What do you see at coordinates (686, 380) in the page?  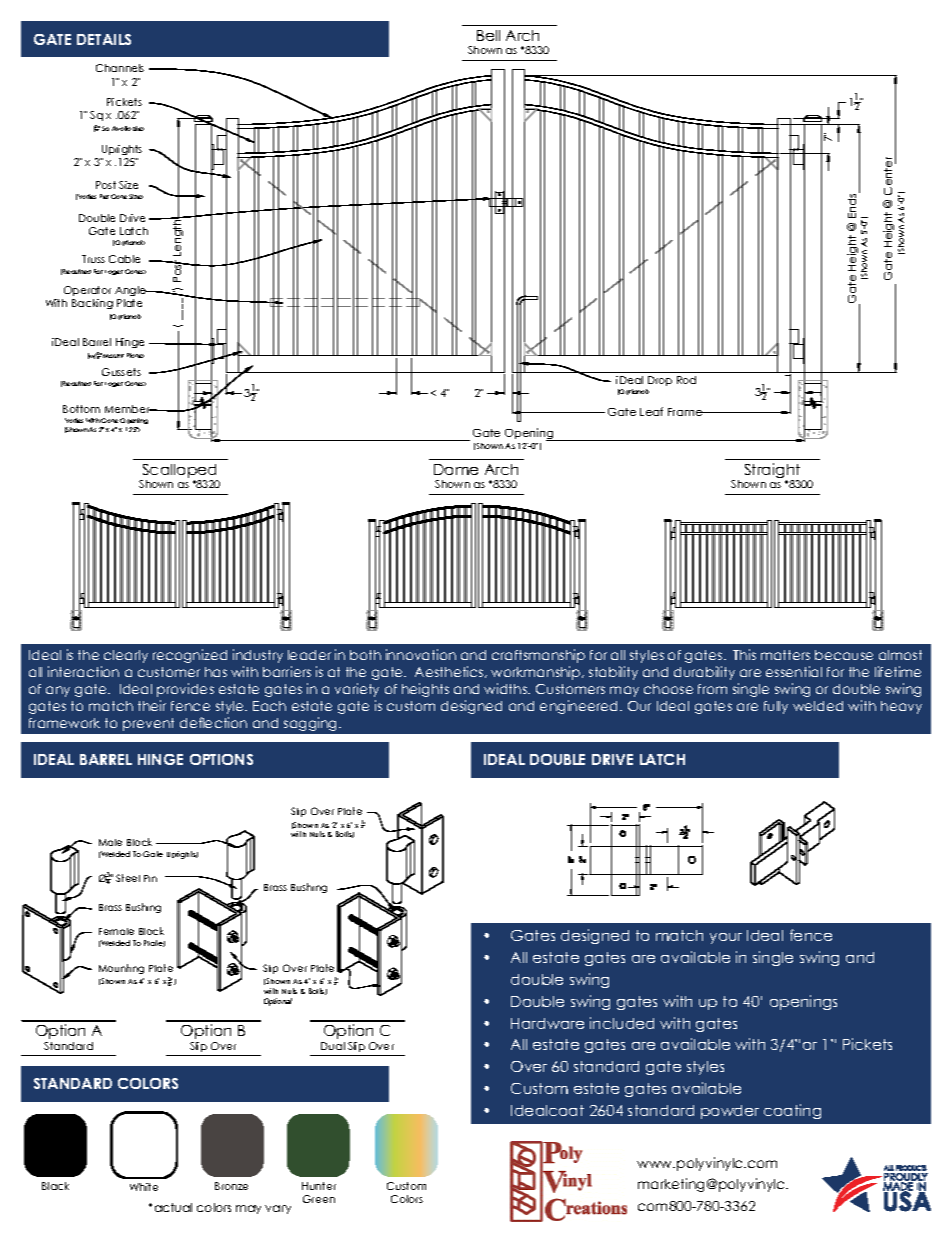 I see `Rod` at bounding box center [686, 380].
